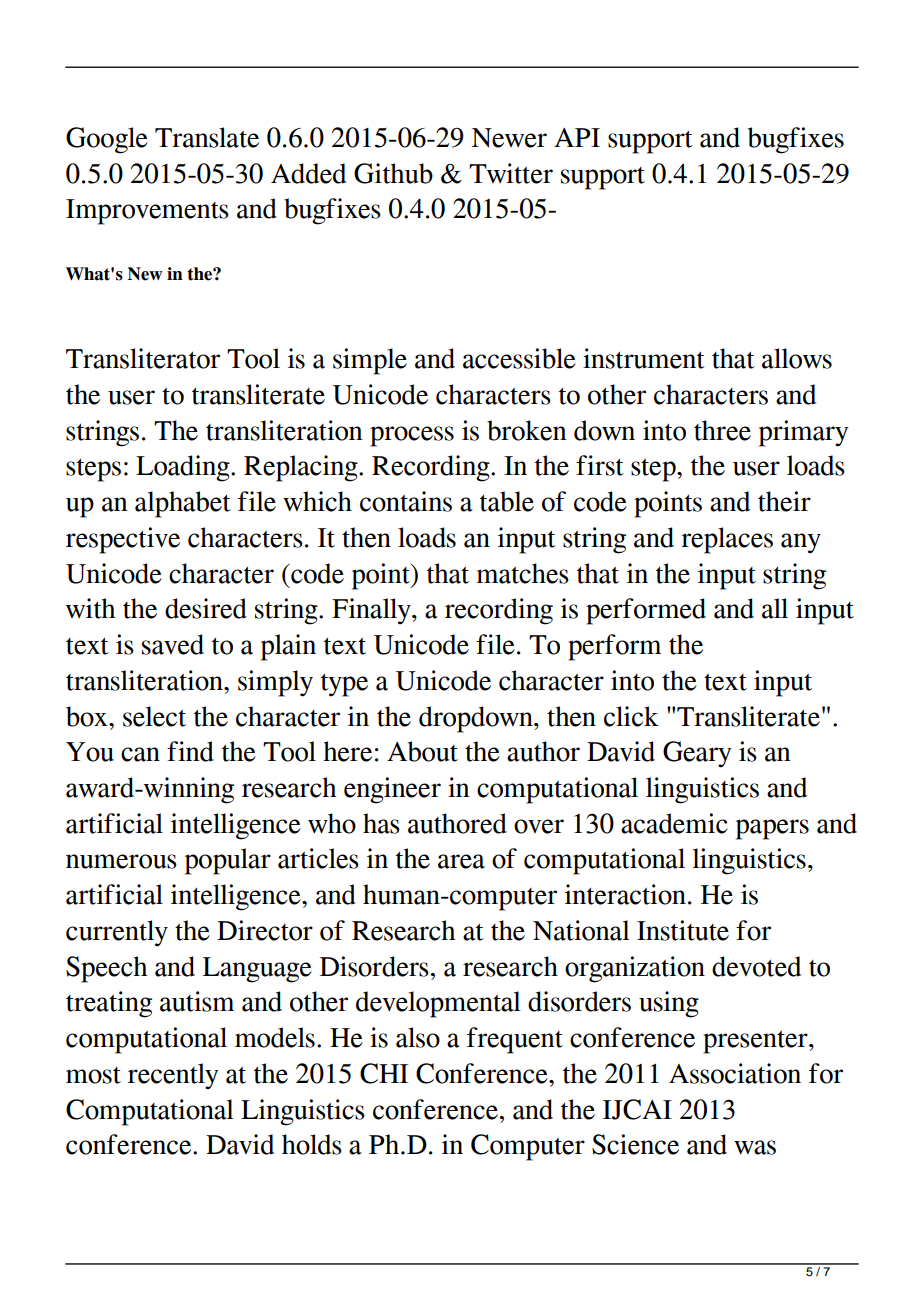  What do you see at coordinates (190, 751) in the image?
I see `find` at bounding box center [190, 751].
